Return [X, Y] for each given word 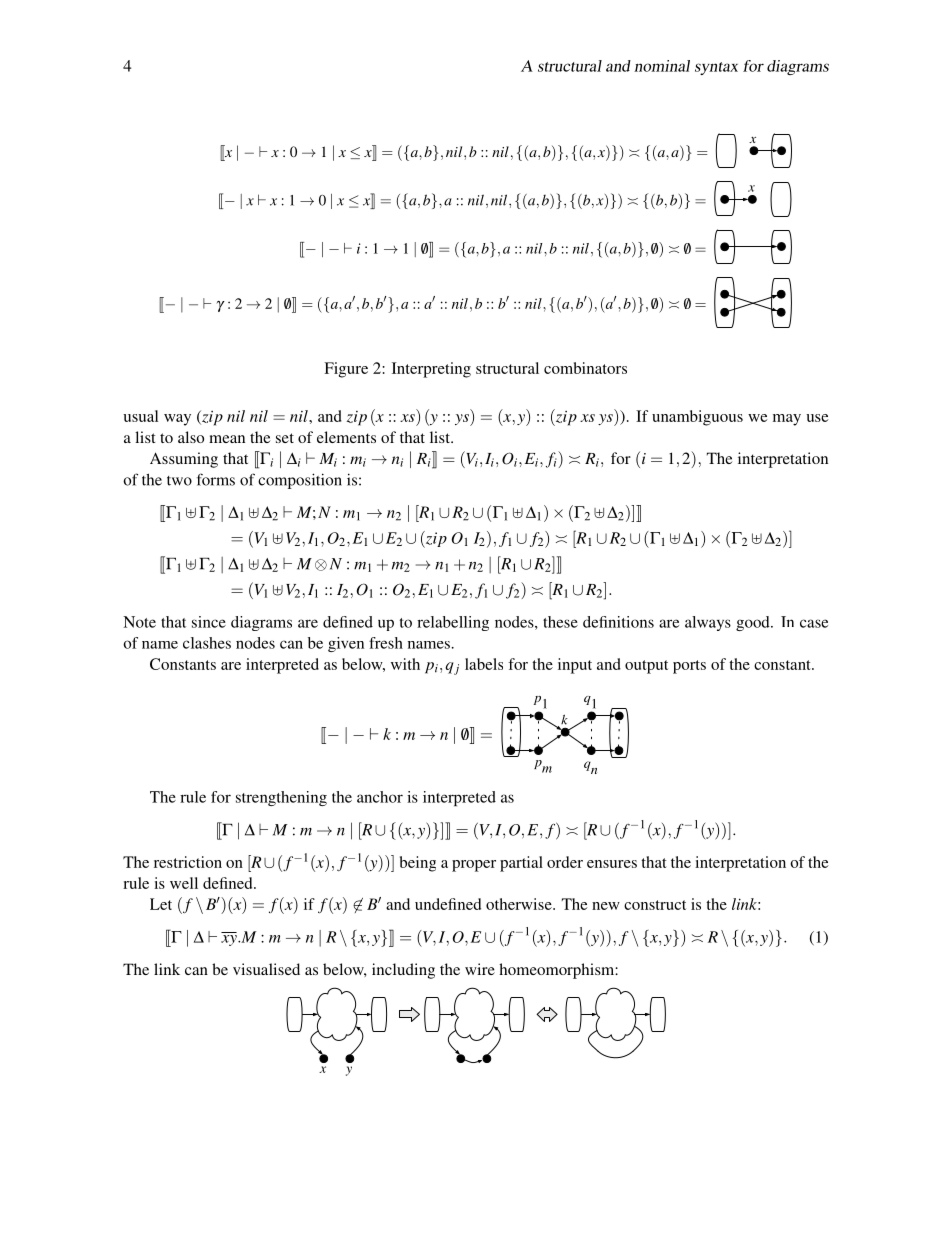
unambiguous [697, 418]
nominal [662, 66]
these [560, 622]
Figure [346, 370]
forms [216, 479]
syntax [716, 68]
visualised [266, 969]
